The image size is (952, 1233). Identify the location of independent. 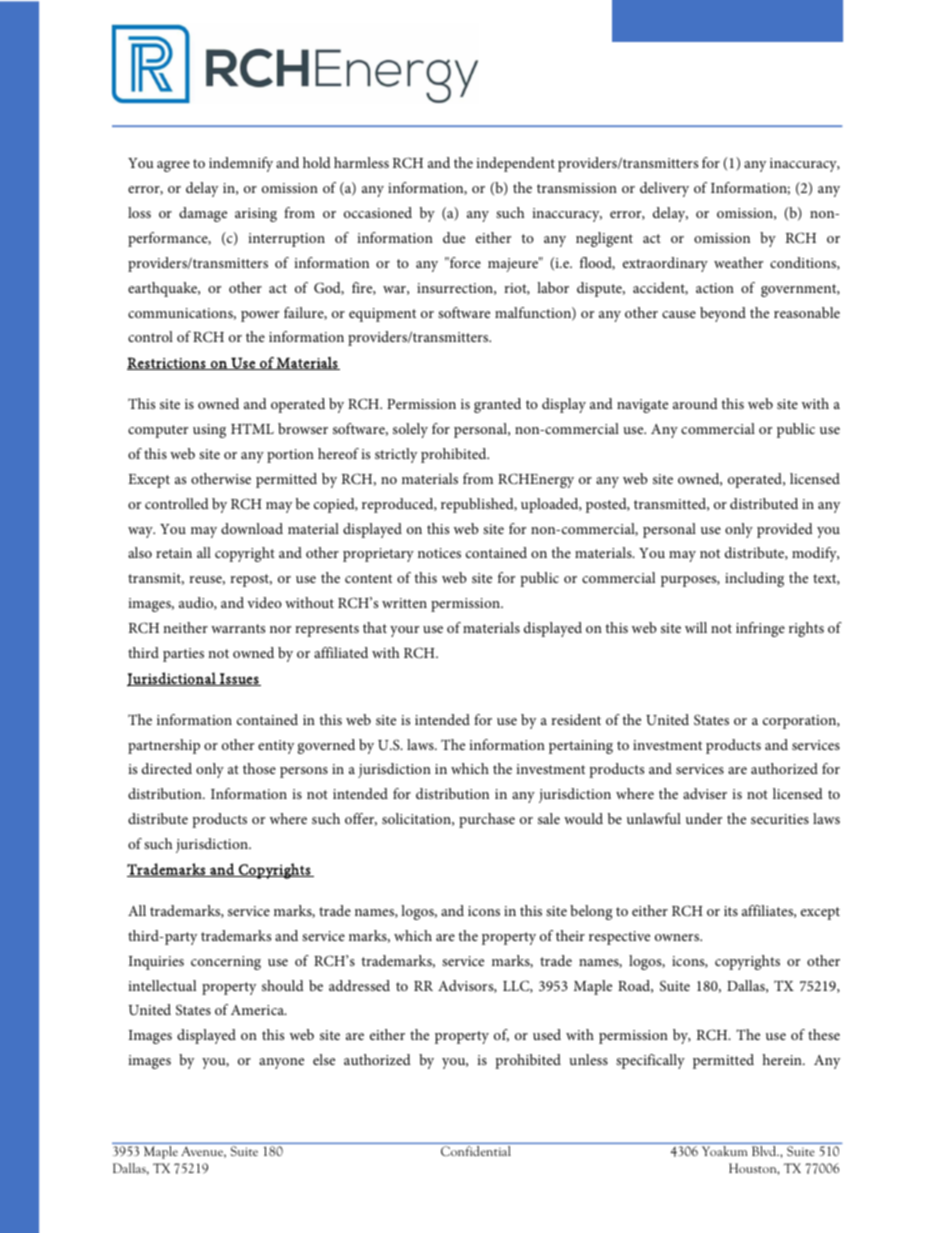
(515, 164).
